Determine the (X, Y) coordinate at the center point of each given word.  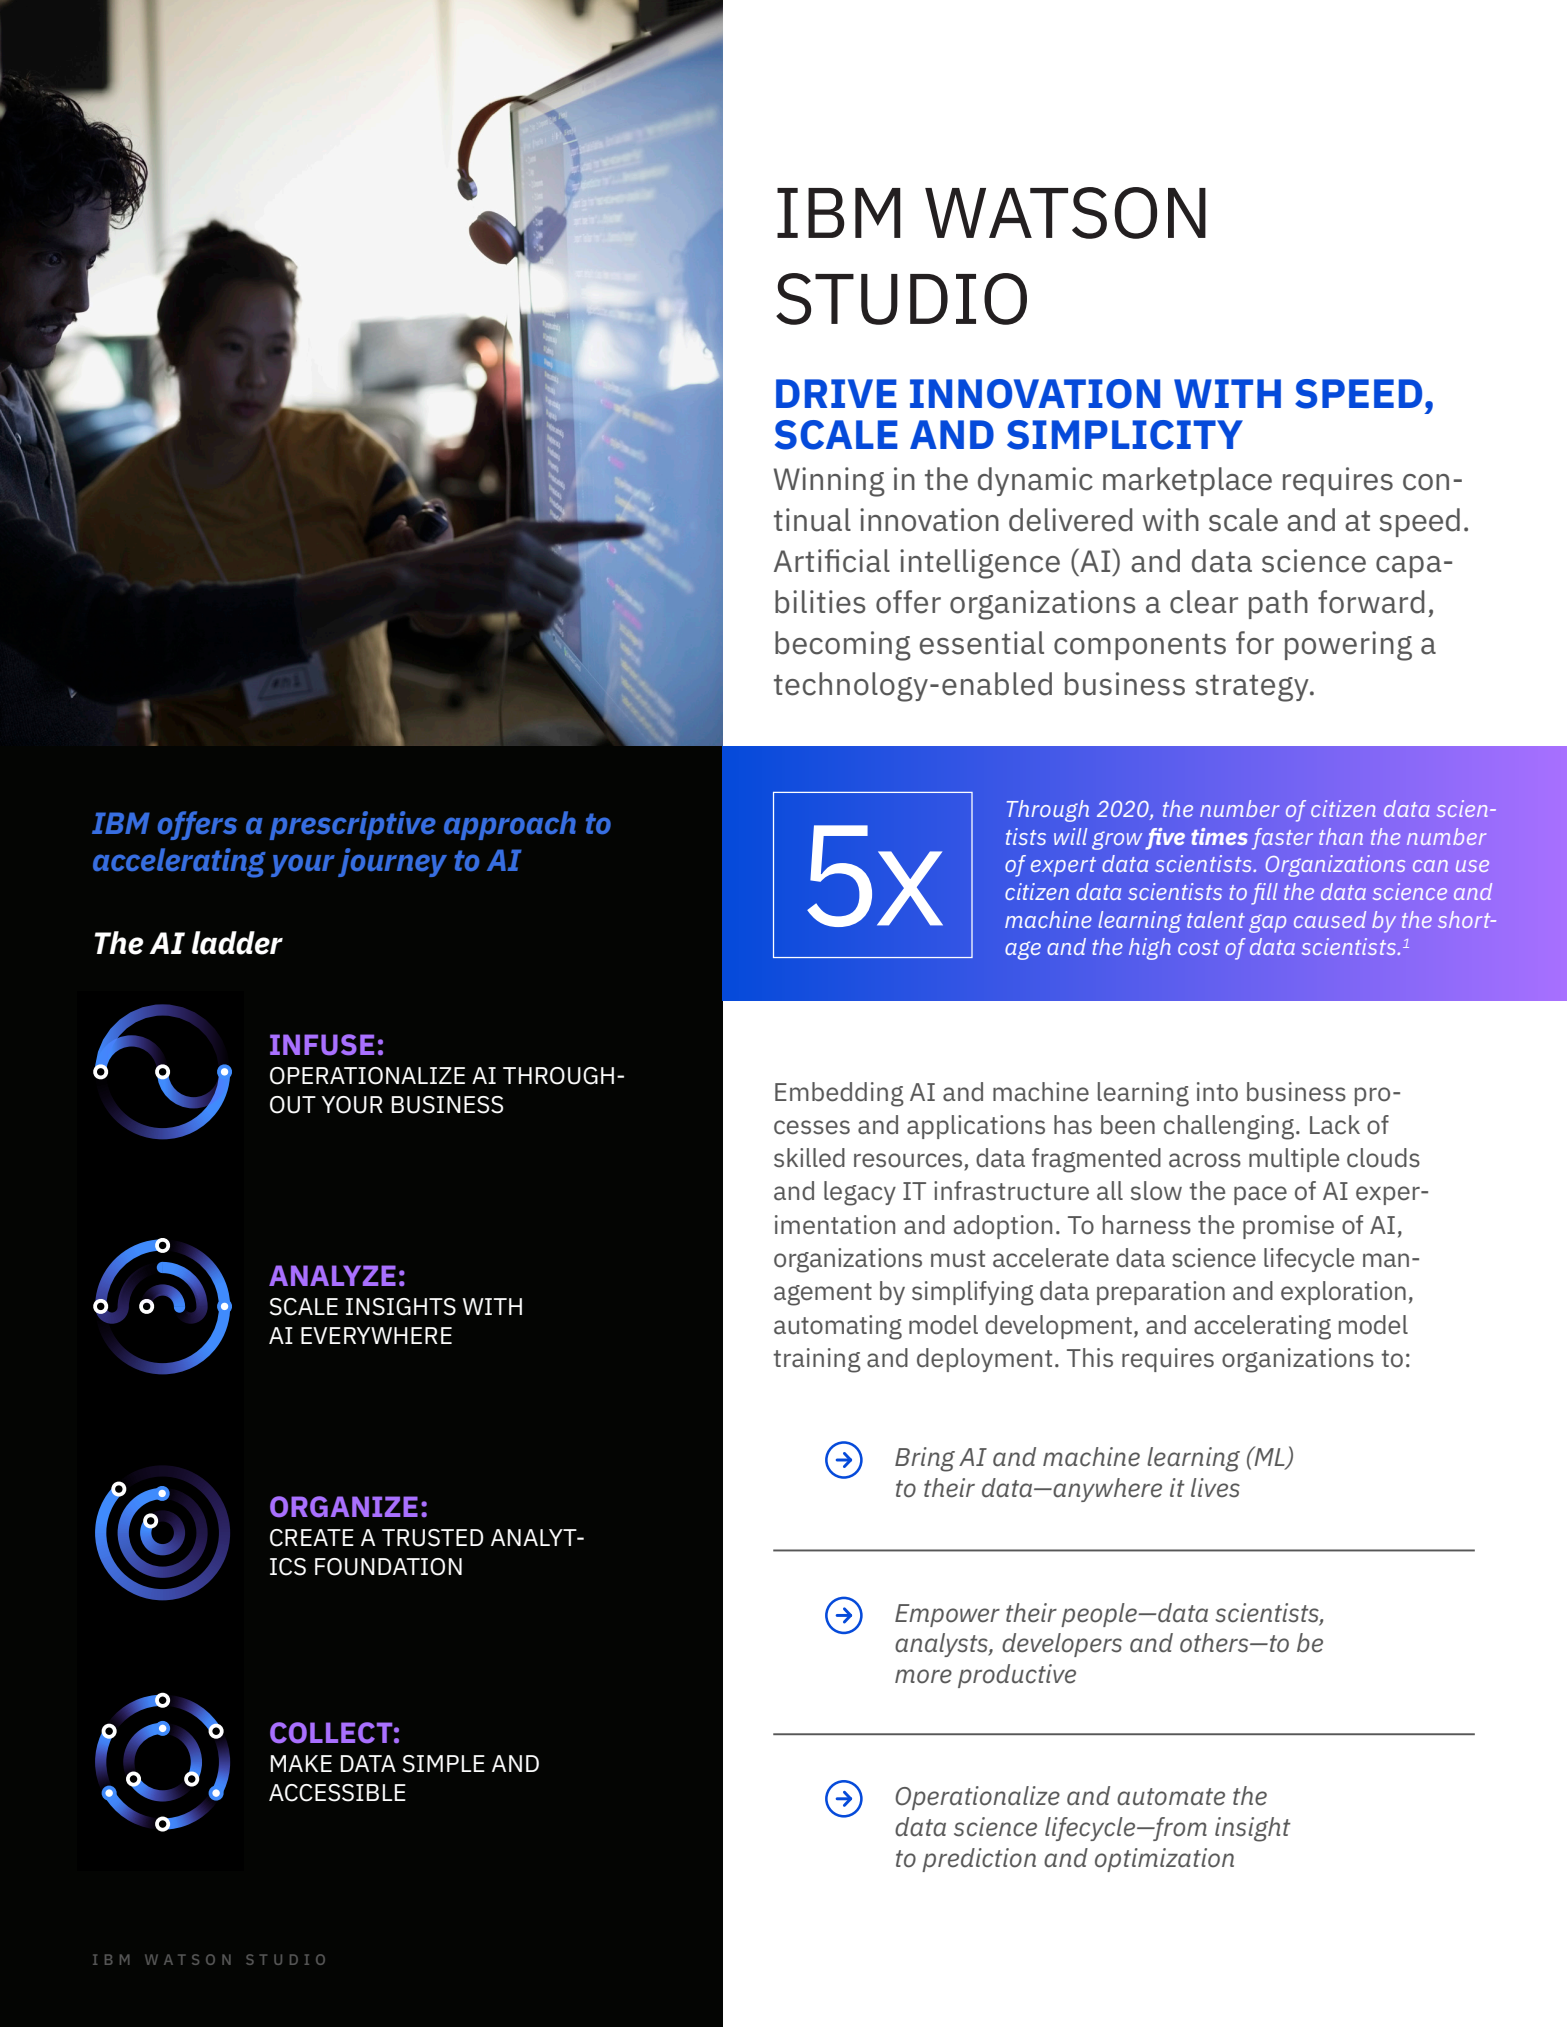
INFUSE (322, 1045)
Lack (1335, 1125)
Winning (829, 482)
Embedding (839, 1094)
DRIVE (836, 393)
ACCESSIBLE (337, 1793)
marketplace (1187, 481)
